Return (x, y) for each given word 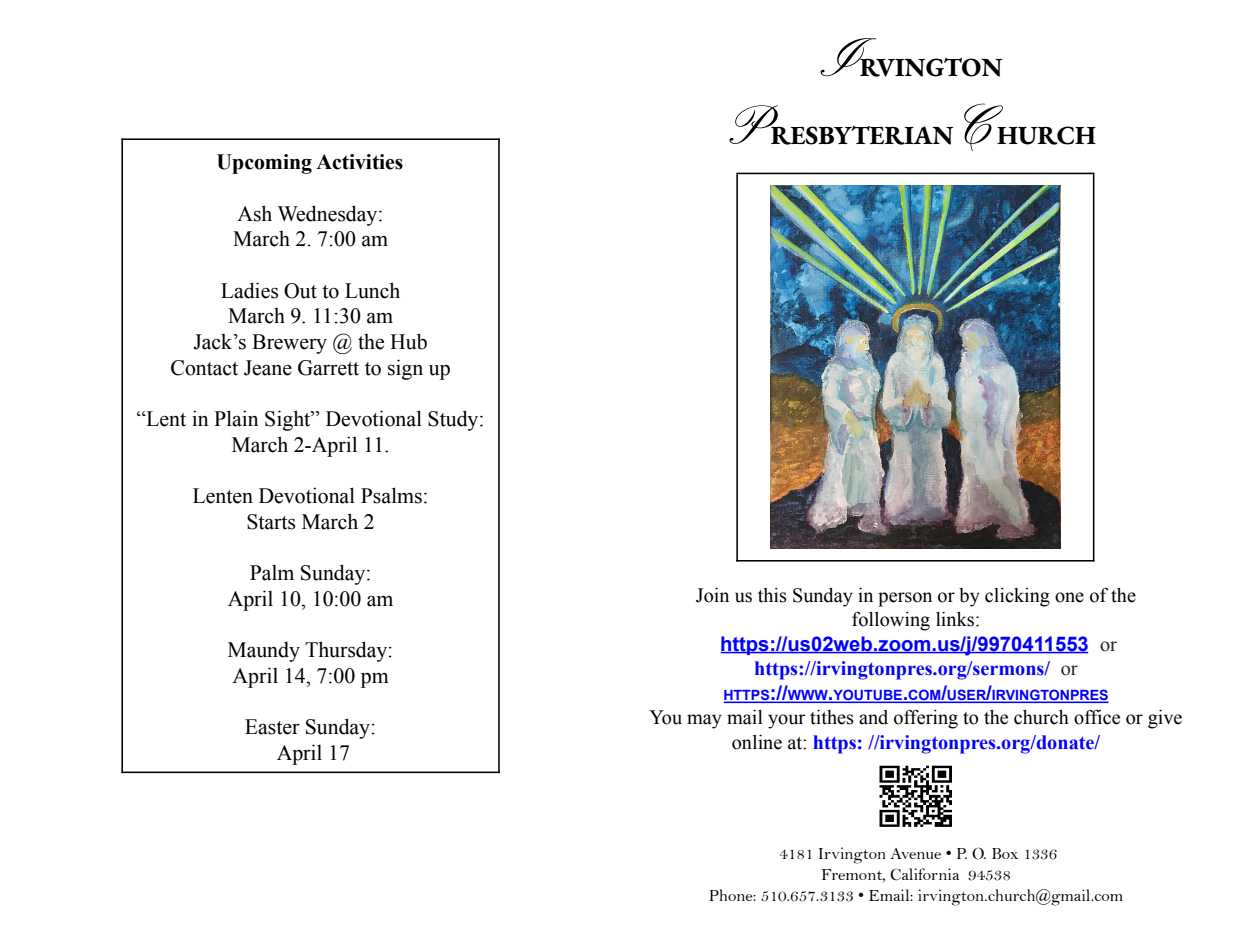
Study (454, 420)
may (704, 721)
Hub (408, 341)
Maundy (264, 651)
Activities (359, 162)
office (1097, 717)
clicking (1017, 597)
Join (712, 595)
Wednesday (329, 215)
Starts (271, 522)
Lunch (372, 290)
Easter (272, 727)
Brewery (289, 344)
